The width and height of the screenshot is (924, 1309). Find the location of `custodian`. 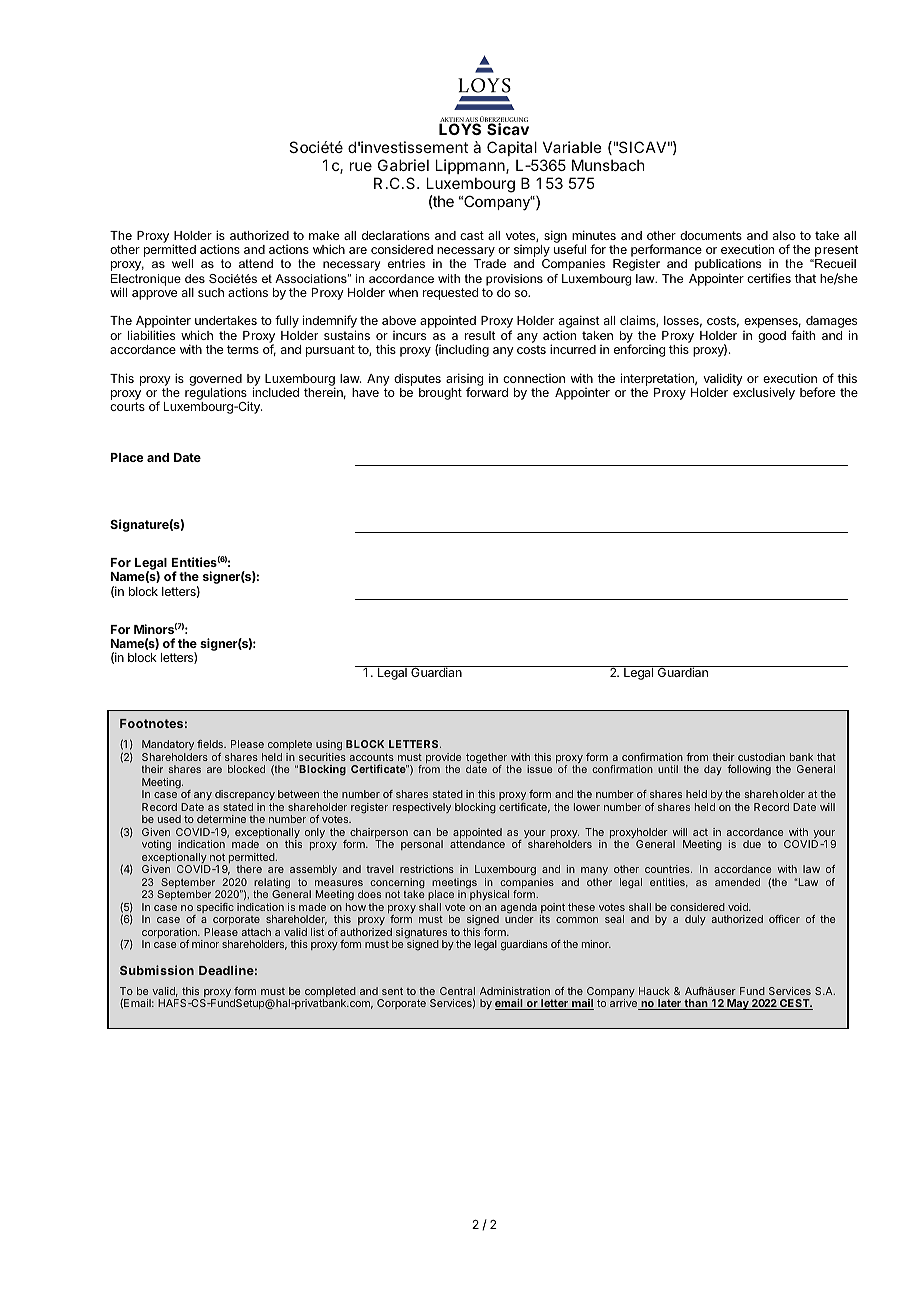

custodian is located at coordinates (761, 757).
